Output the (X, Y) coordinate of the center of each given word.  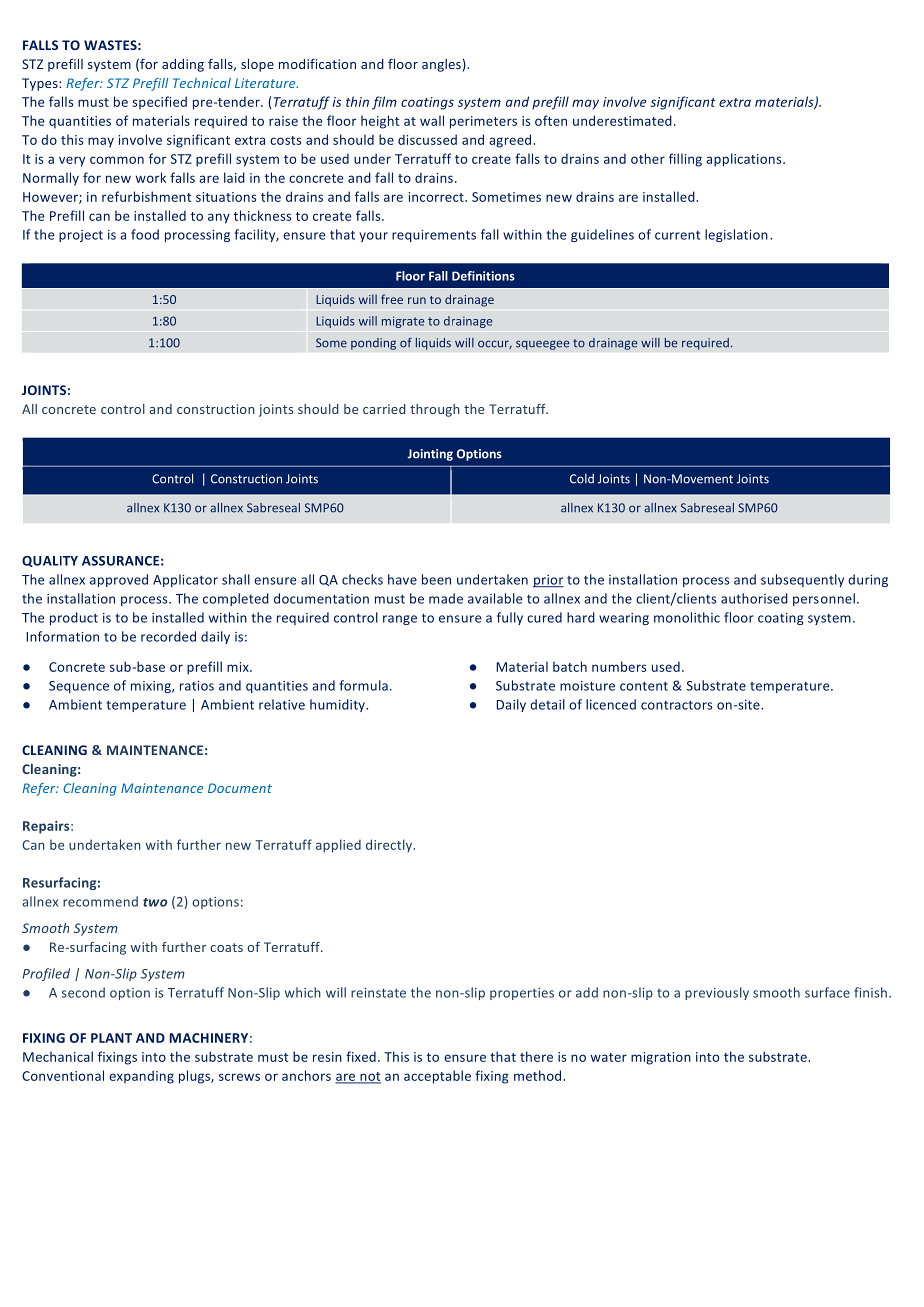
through (435, 410)
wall (432, 120)
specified (159, 103)
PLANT (111, 1038)
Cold (582, 479)
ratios (197, 686)
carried (384, 409)
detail (547, 704)
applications (745, 160)
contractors (676, 705)
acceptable (437, 1077)
